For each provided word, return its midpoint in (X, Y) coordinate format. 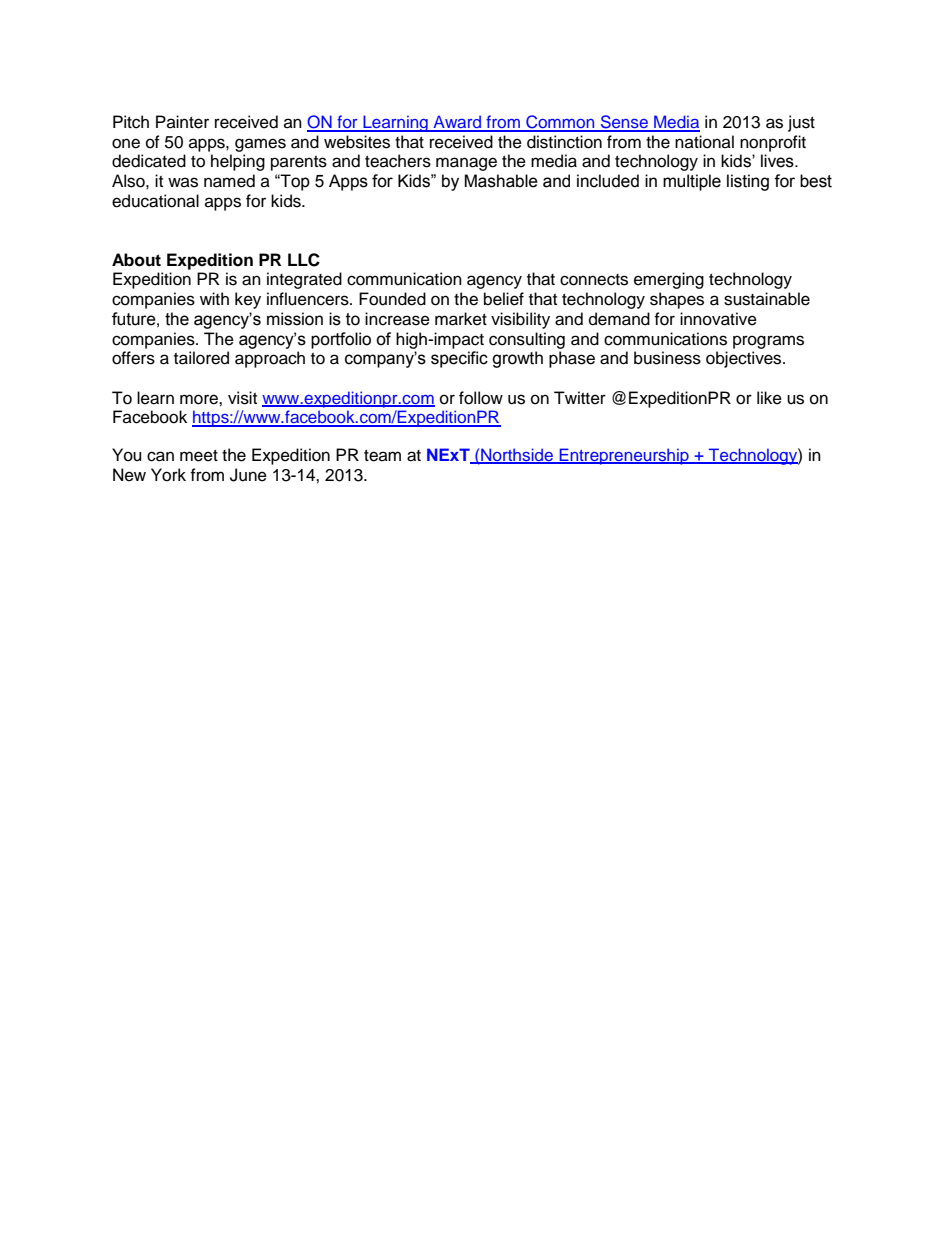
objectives (745, 359)
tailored (201, 358)
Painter (182, 122)
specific (459, 359)
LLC (304, 260)
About (136, 260)
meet (199, 456)
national (704, 142)
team (382, 456)
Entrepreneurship (624, 456)
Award (457, 123)
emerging (669, 280)
